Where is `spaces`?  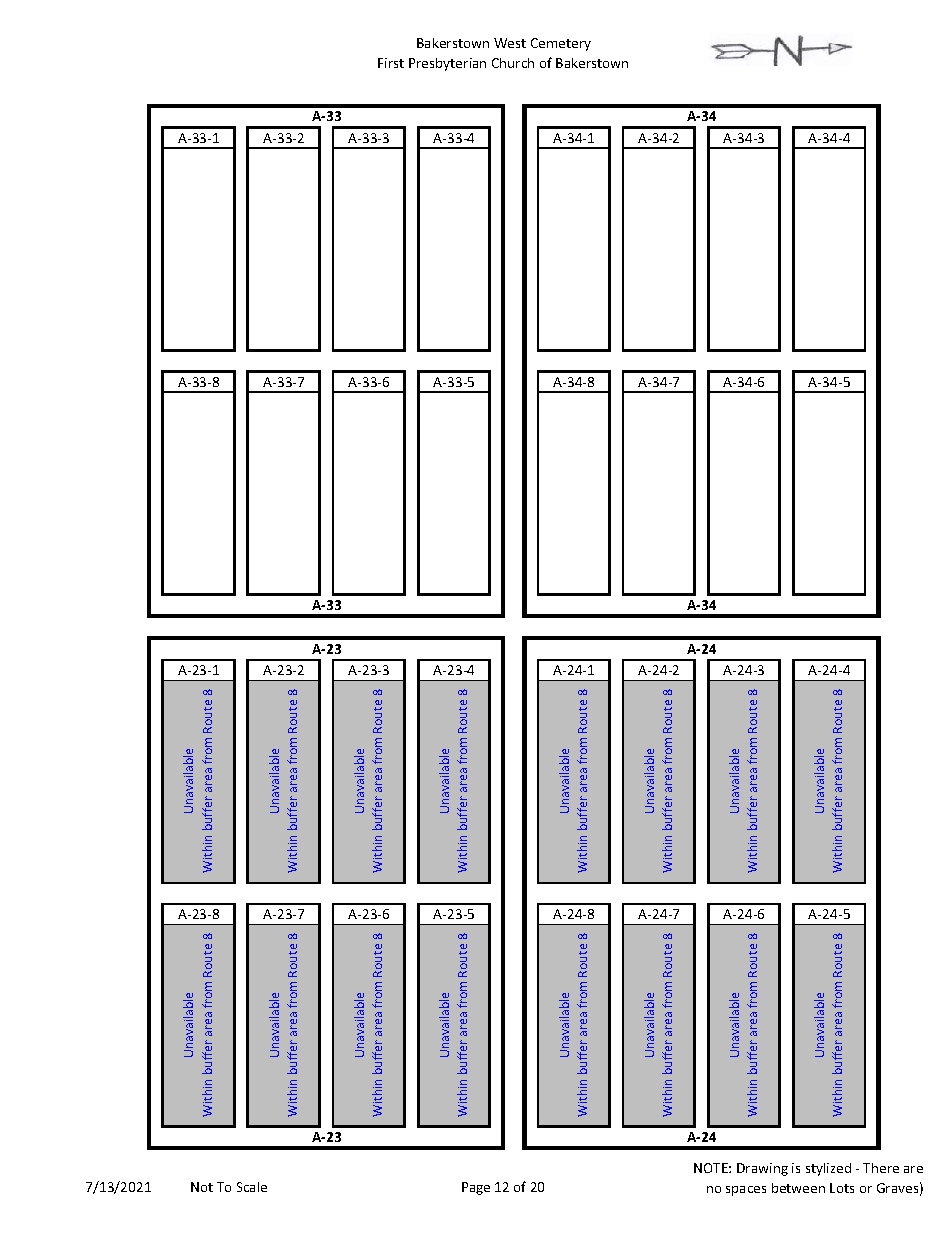
spaces is located at coordinates (746, 1191).
